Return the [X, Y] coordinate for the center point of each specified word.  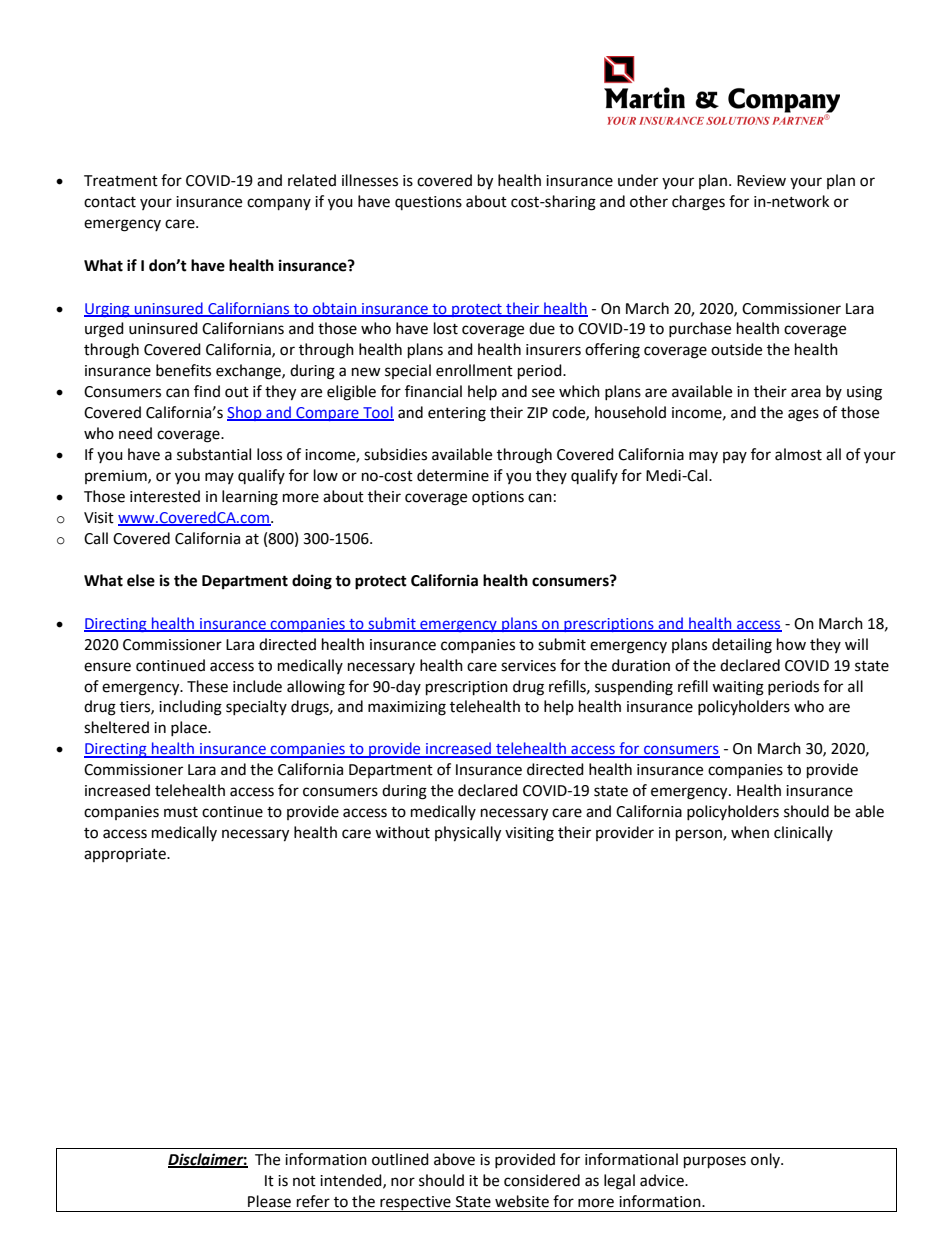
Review [761, 181]
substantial [214, 454]
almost [798, 454]
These [207, 686]
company [279, 204]
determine [453, 475]
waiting [738, 688]
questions [428, 203]
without [402, 832]
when [750, 832]
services [528, 666]
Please [269, 1201]
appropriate [126, 855]
